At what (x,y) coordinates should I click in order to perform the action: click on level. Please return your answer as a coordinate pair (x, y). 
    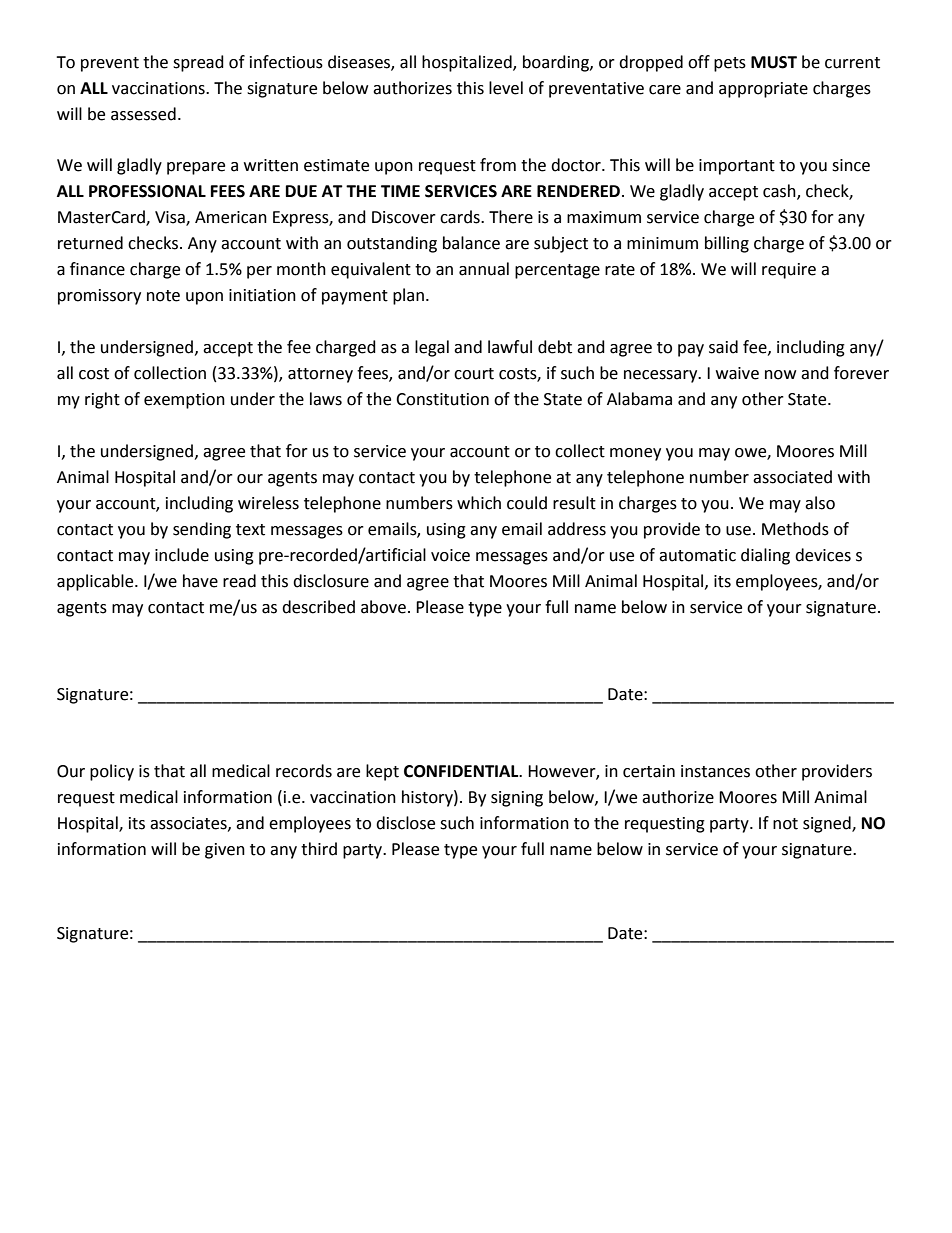
    Looking at the image, I should click on (506, 88).
